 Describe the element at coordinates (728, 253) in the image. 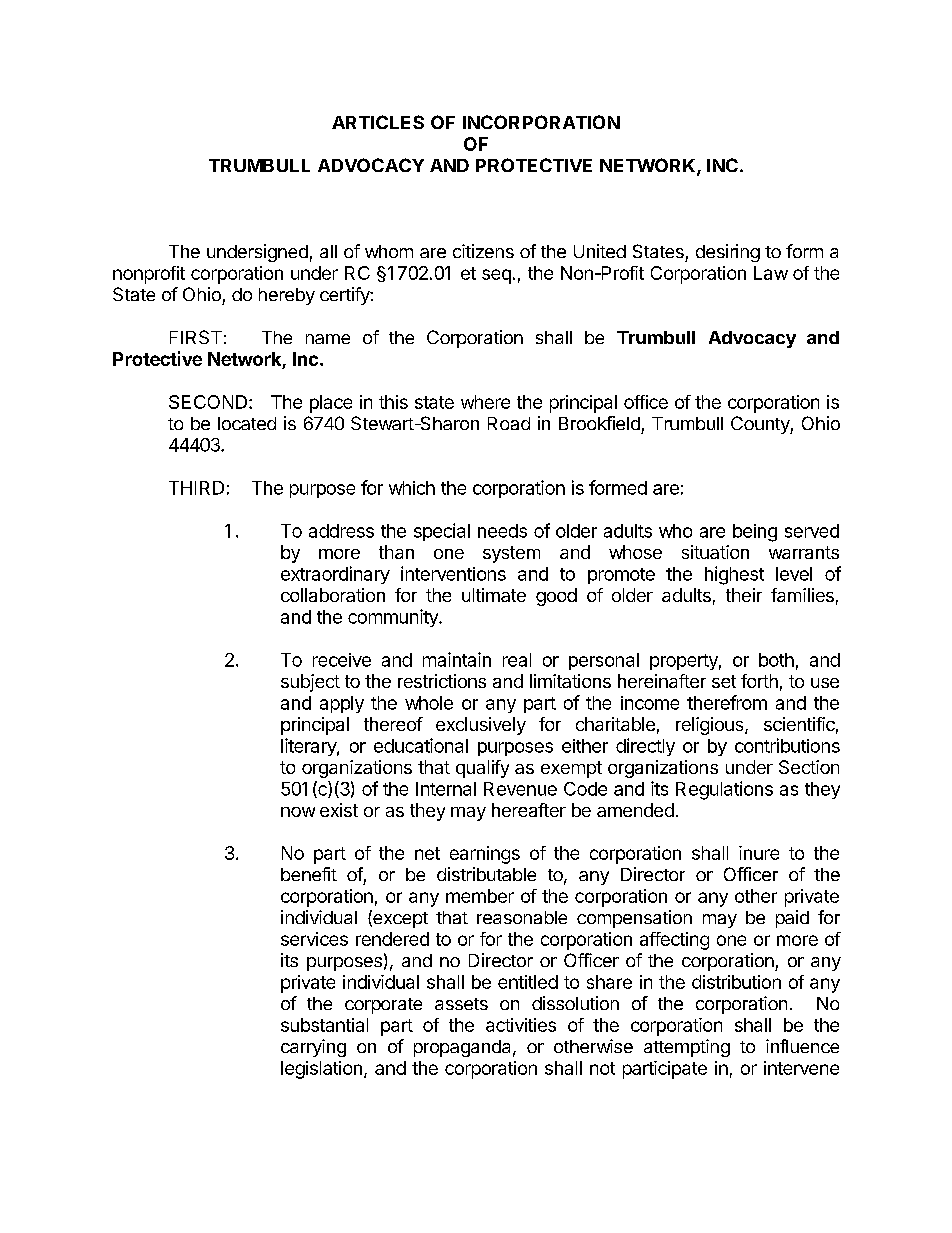

I see `desiring` at that location.
